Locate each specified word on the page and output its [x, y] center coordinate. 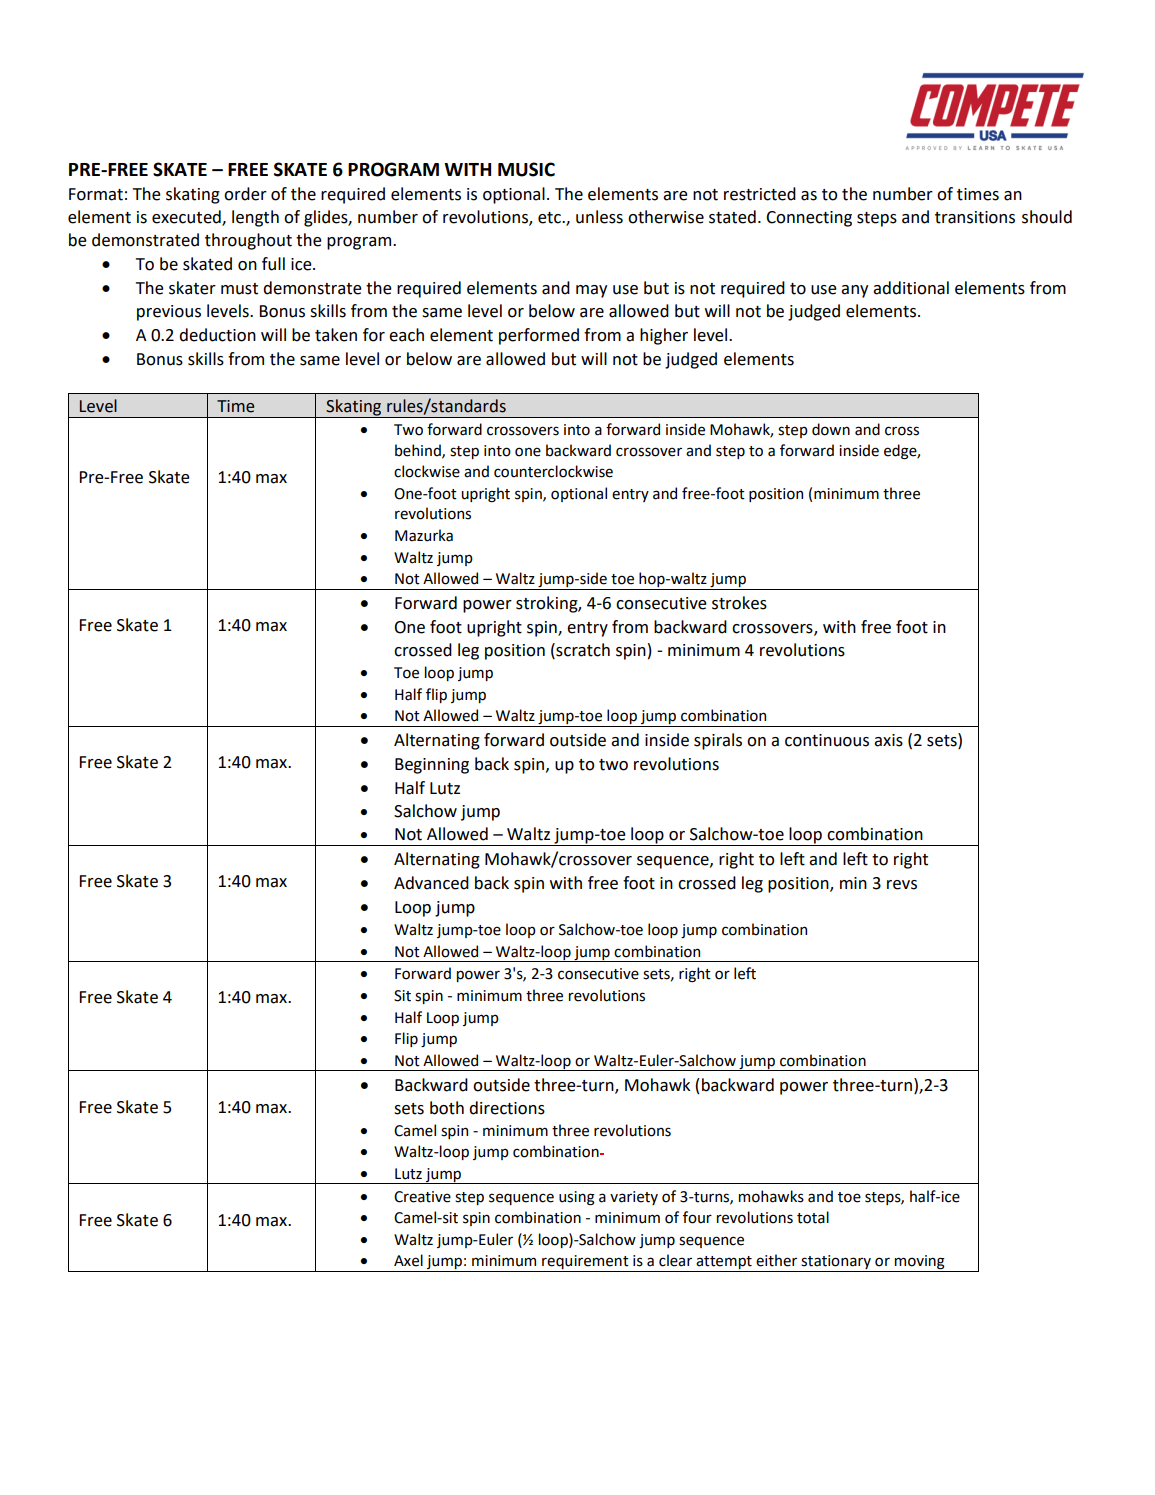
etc [550, 218]
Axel [408, 1260]
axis [888, 740]
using [577, 1198]
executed [187, 218]
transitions [975, 217]
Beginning [432, 766]
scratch [582, 650]
